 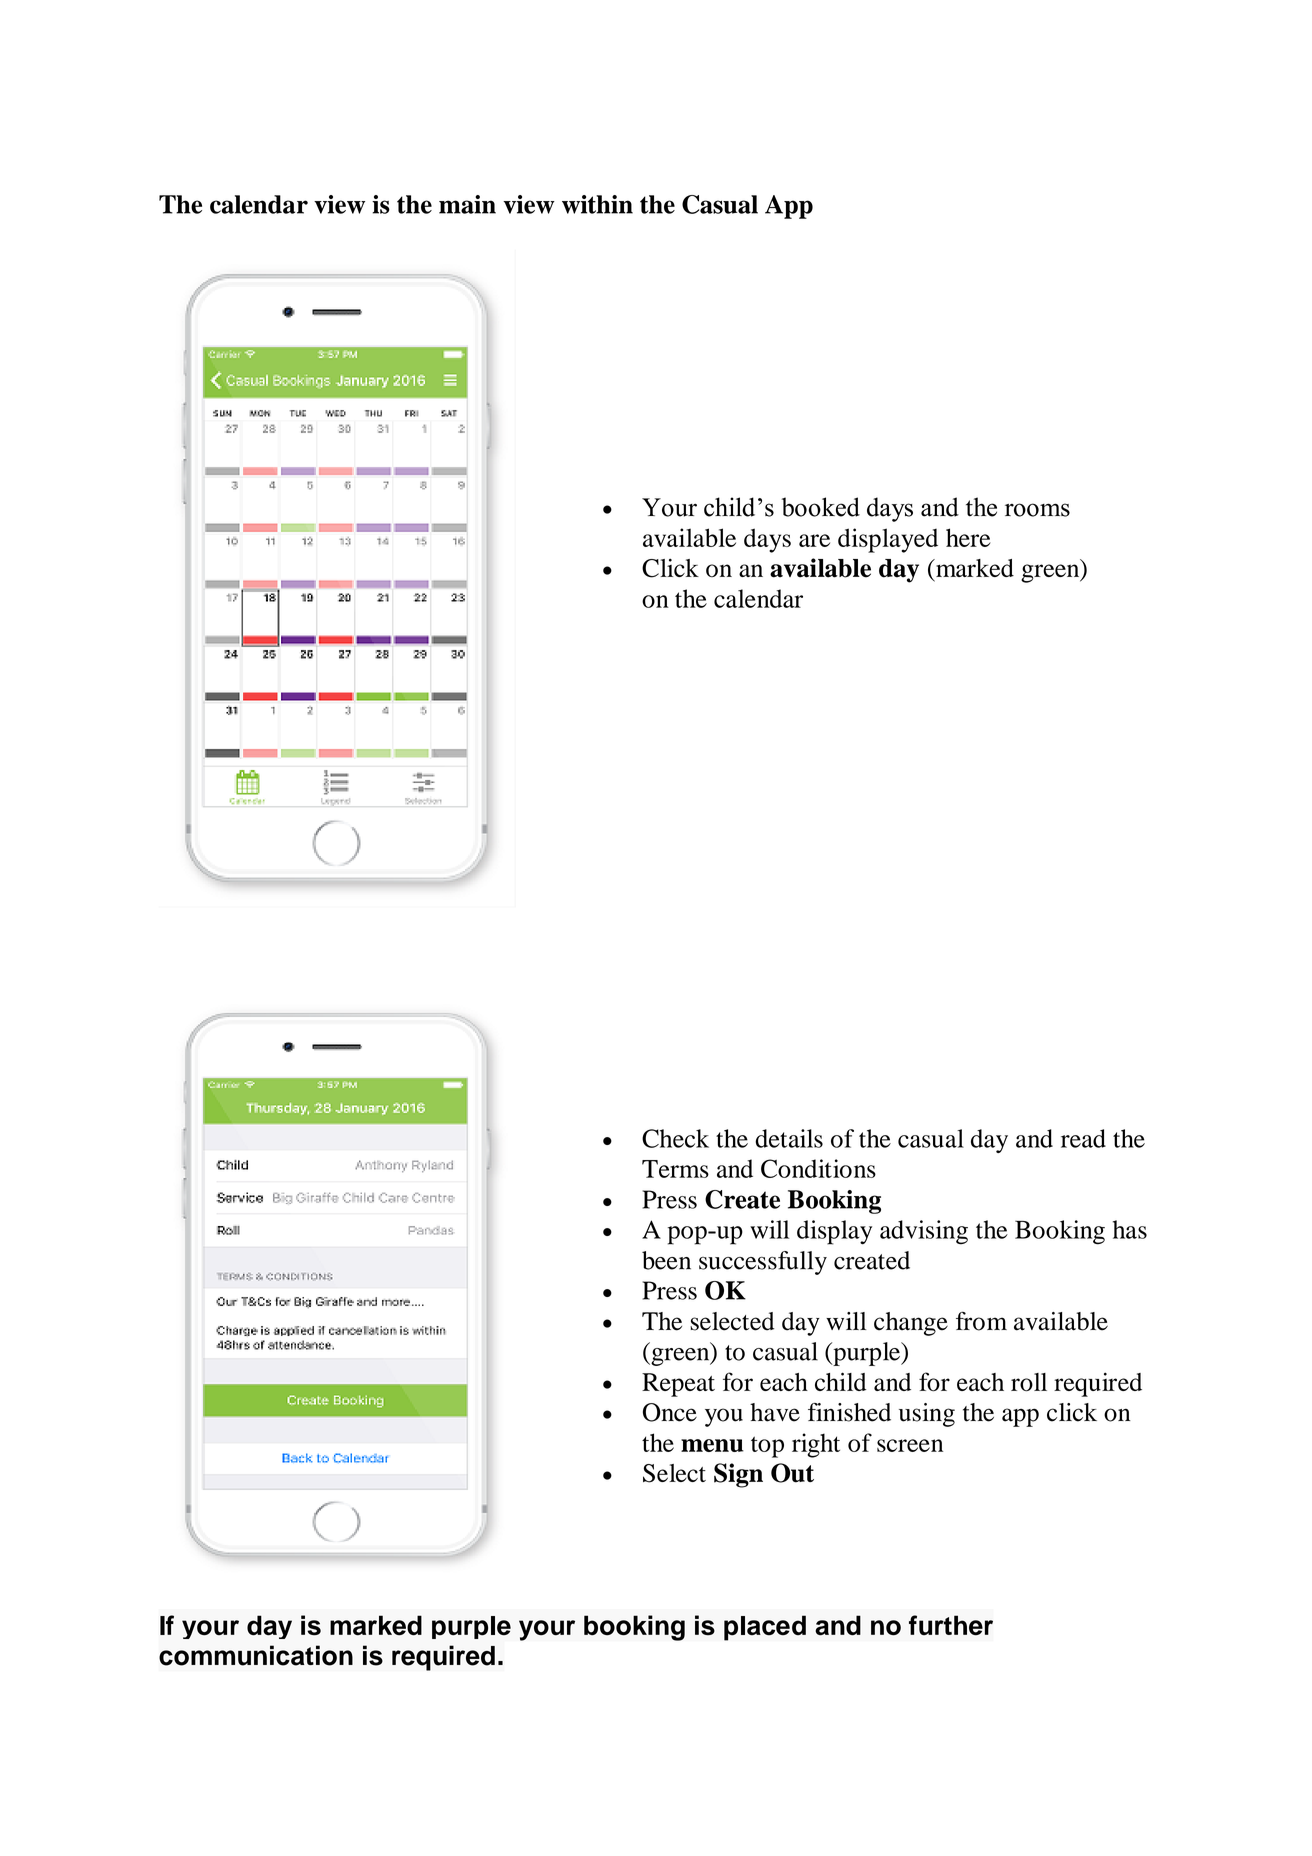 I want to click on read, so click(x=1083, y=1138).
